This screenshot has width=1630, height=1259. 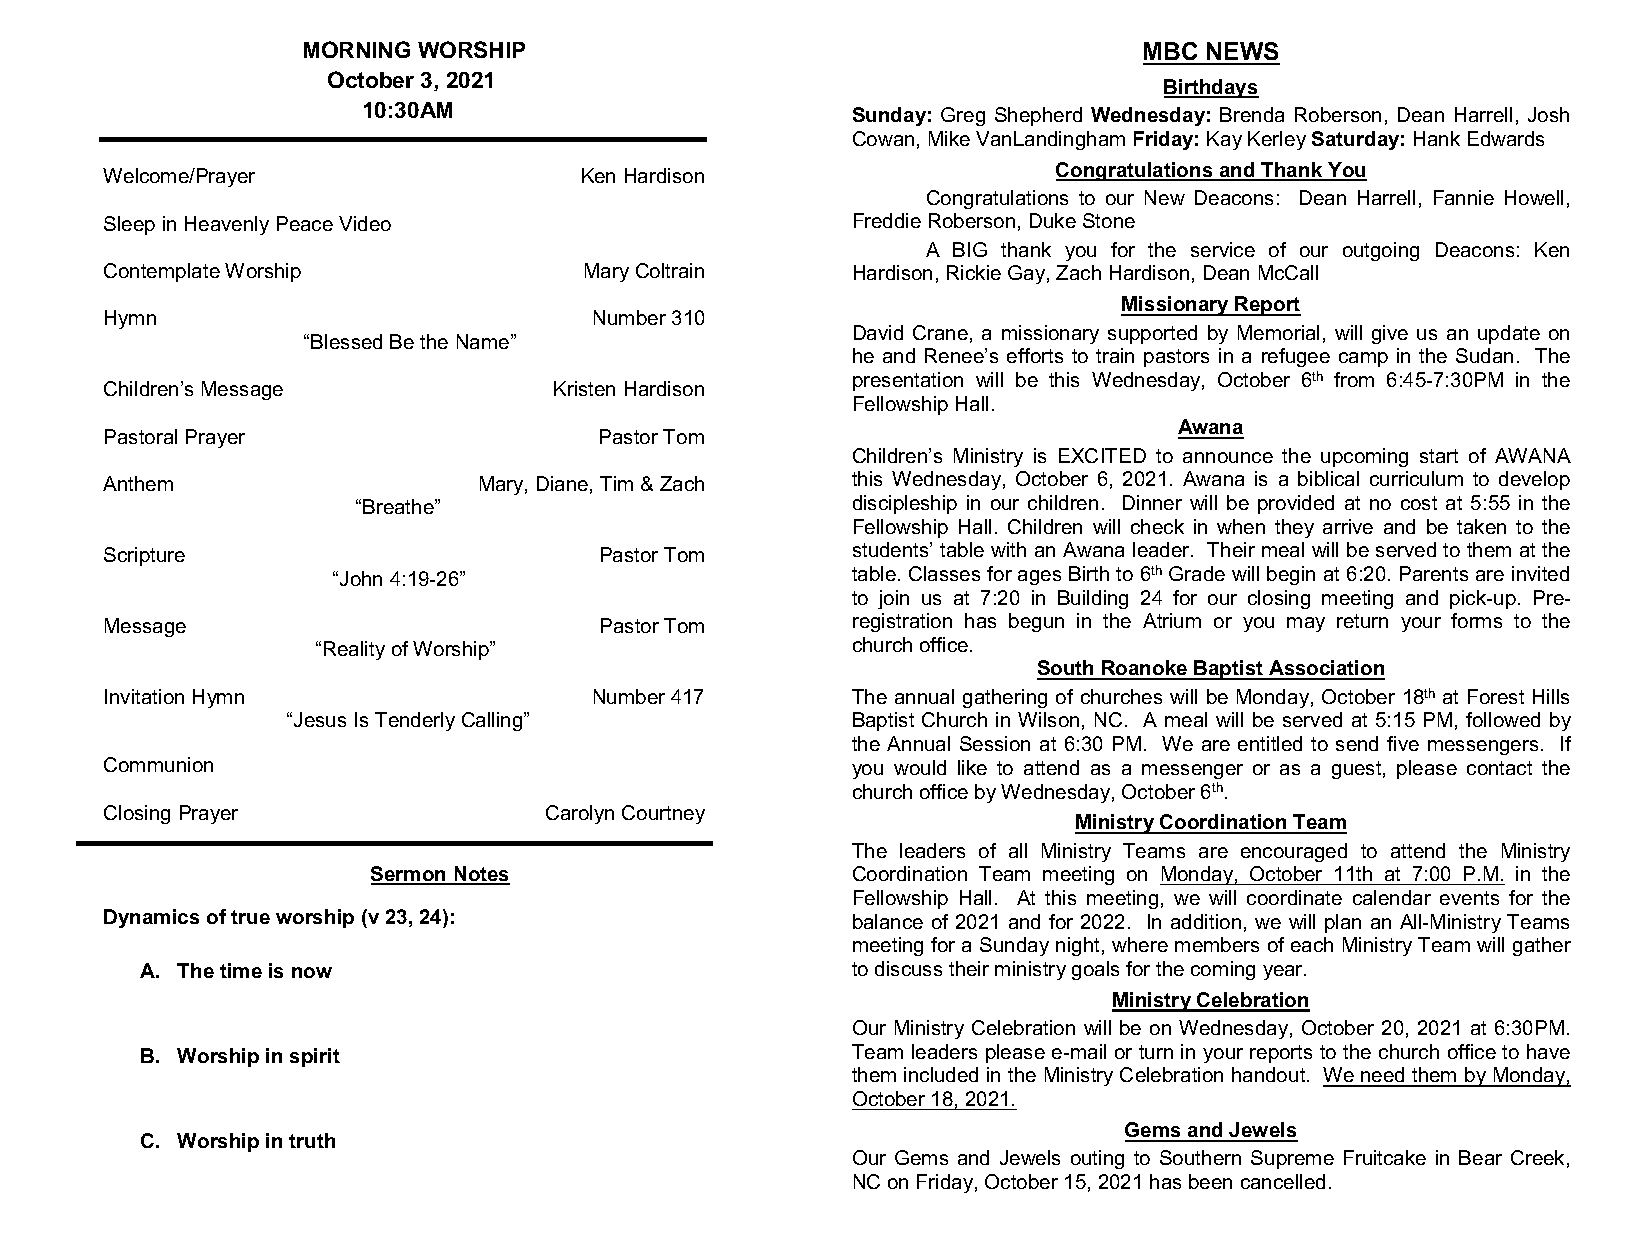 I want to click on truth, so click(x=312, y=1140).
